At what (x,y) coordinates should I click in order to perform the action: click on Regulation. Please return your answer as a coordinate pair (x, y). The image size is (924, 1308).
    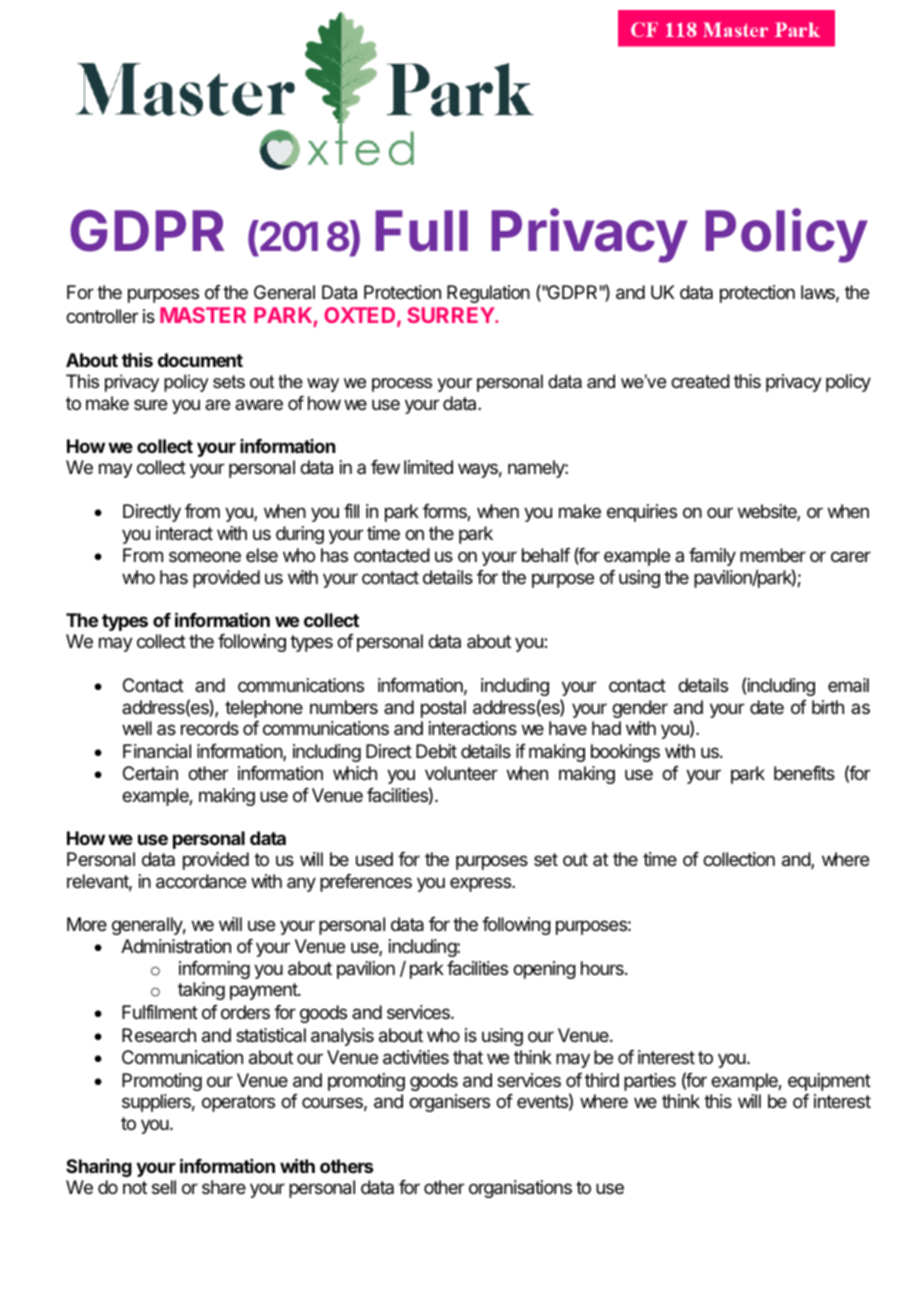
    Looking at the image, I should click on (488, 294).
